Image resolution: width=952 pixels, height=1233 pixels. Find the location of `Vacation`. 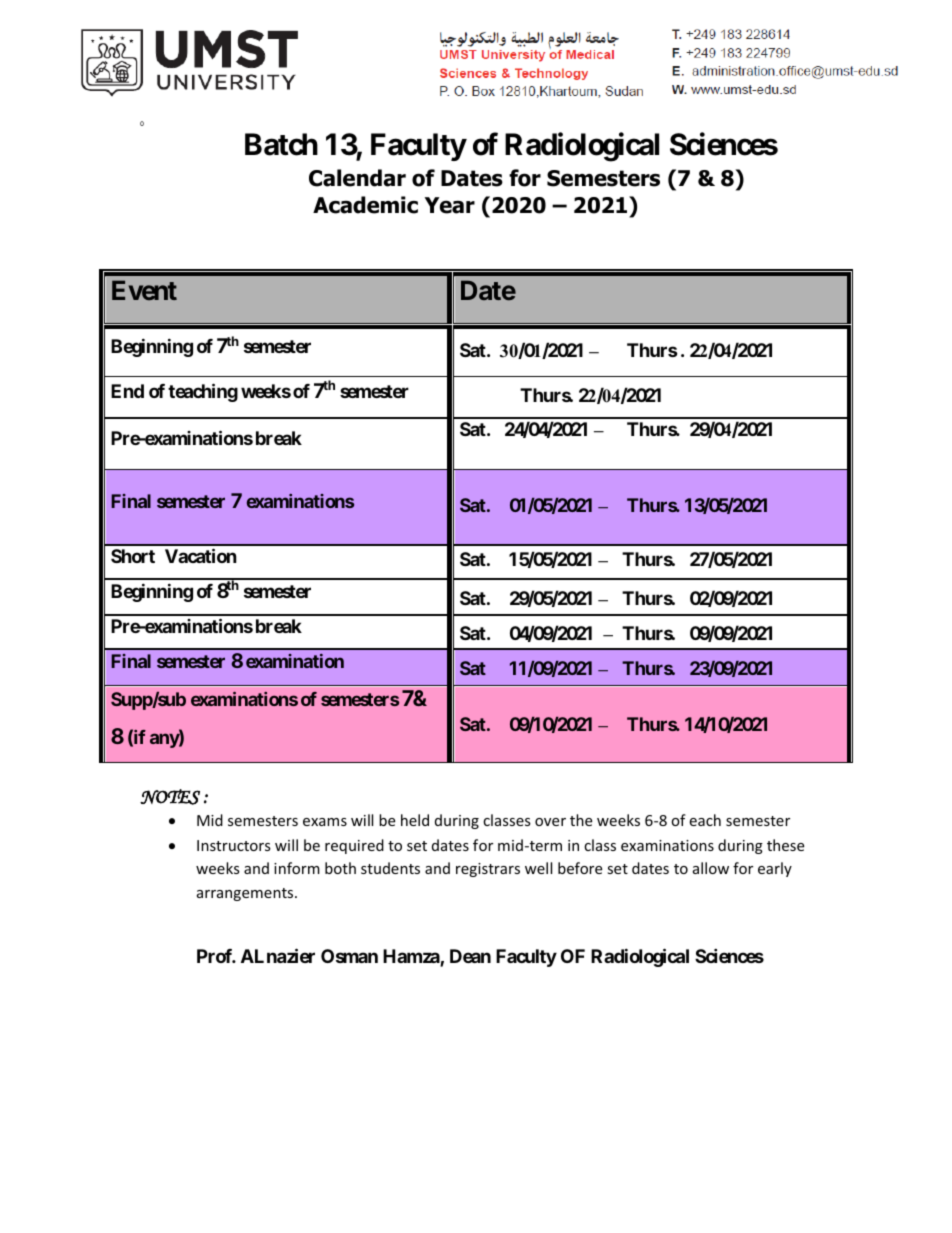

Vacation is located at coordinates (201, 555).
